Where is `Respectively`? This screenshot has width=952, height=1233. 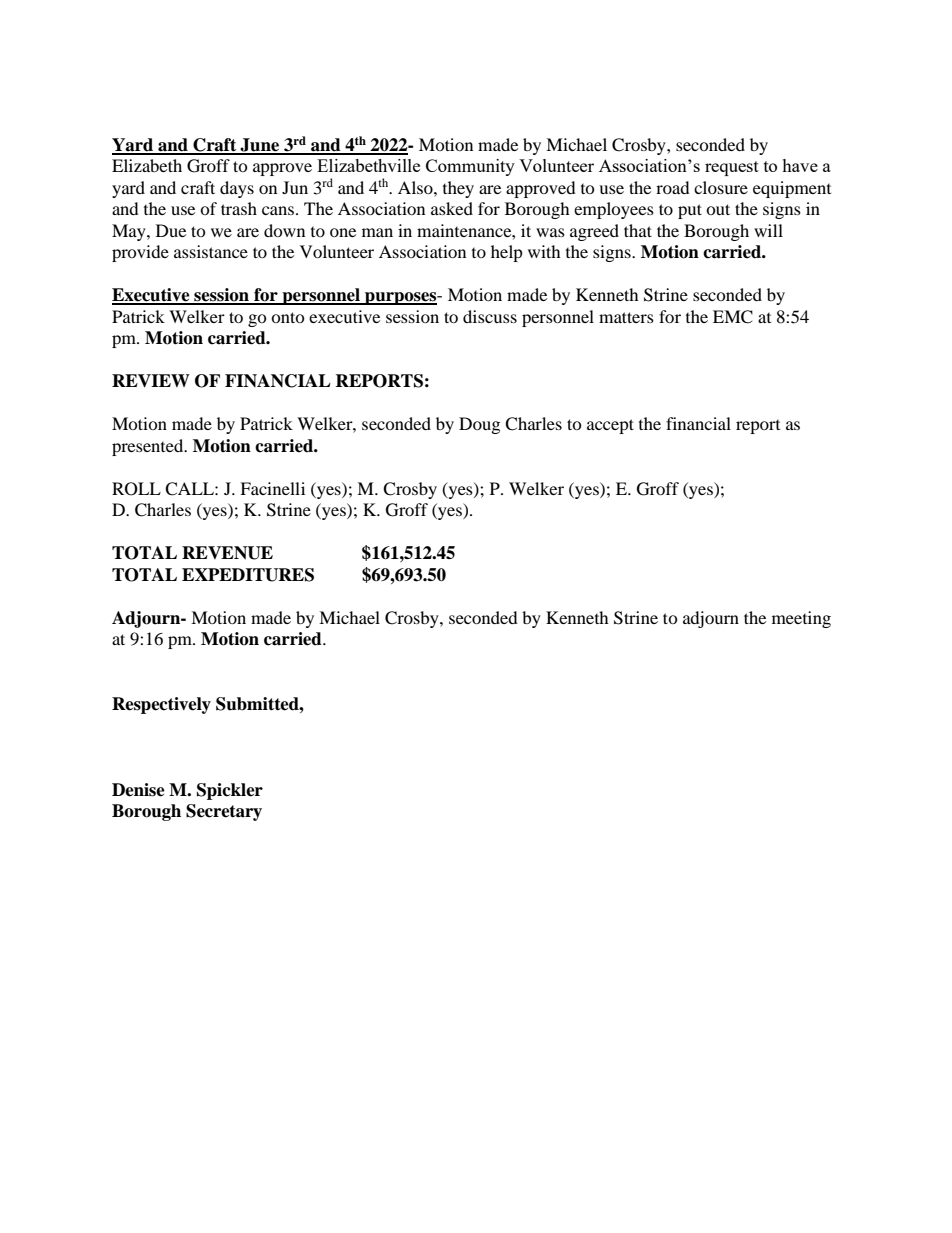 Respectively is located at coordinates (161, 705).
